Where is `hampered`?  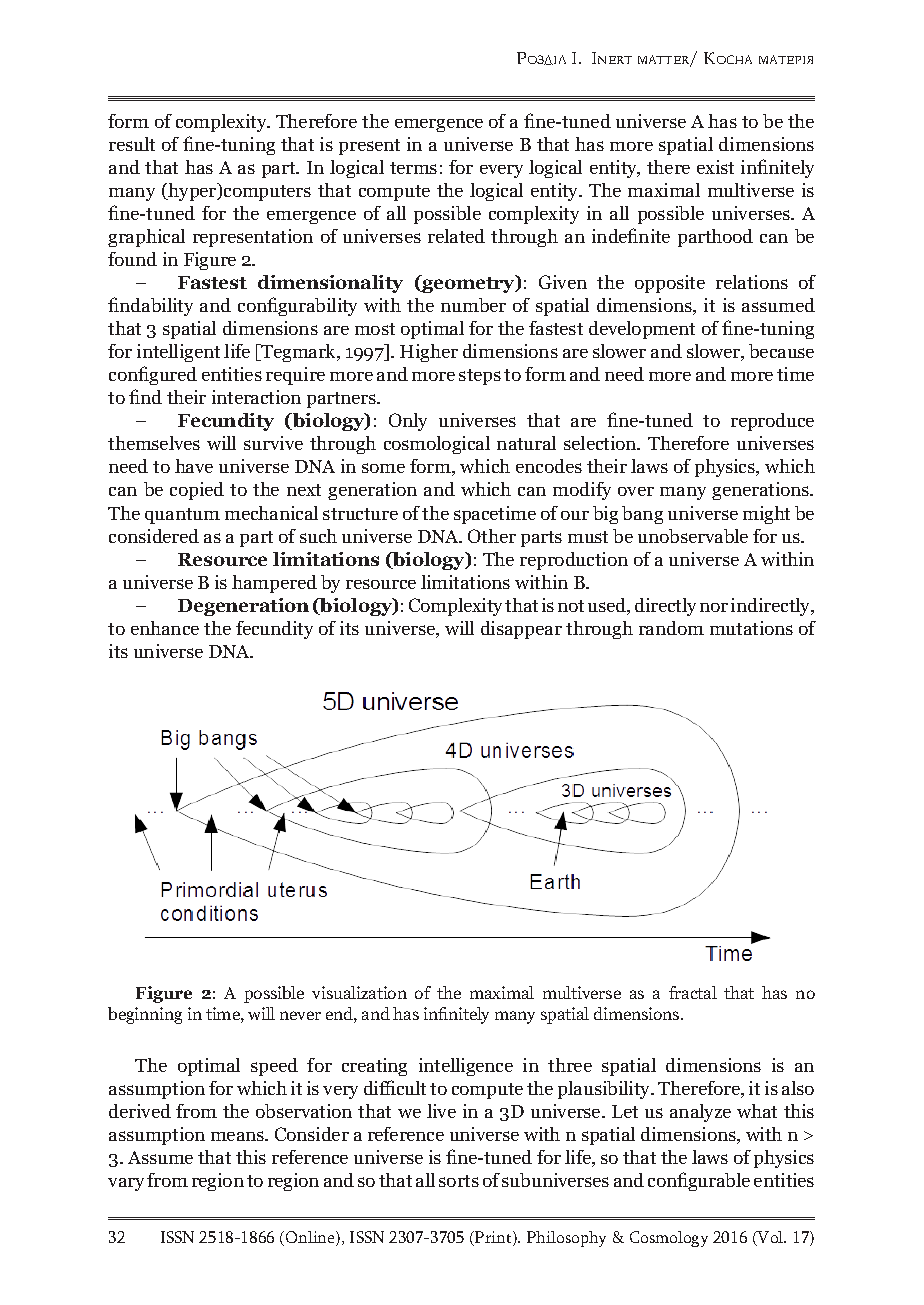 hampered is located at coordinates (274, 584).
